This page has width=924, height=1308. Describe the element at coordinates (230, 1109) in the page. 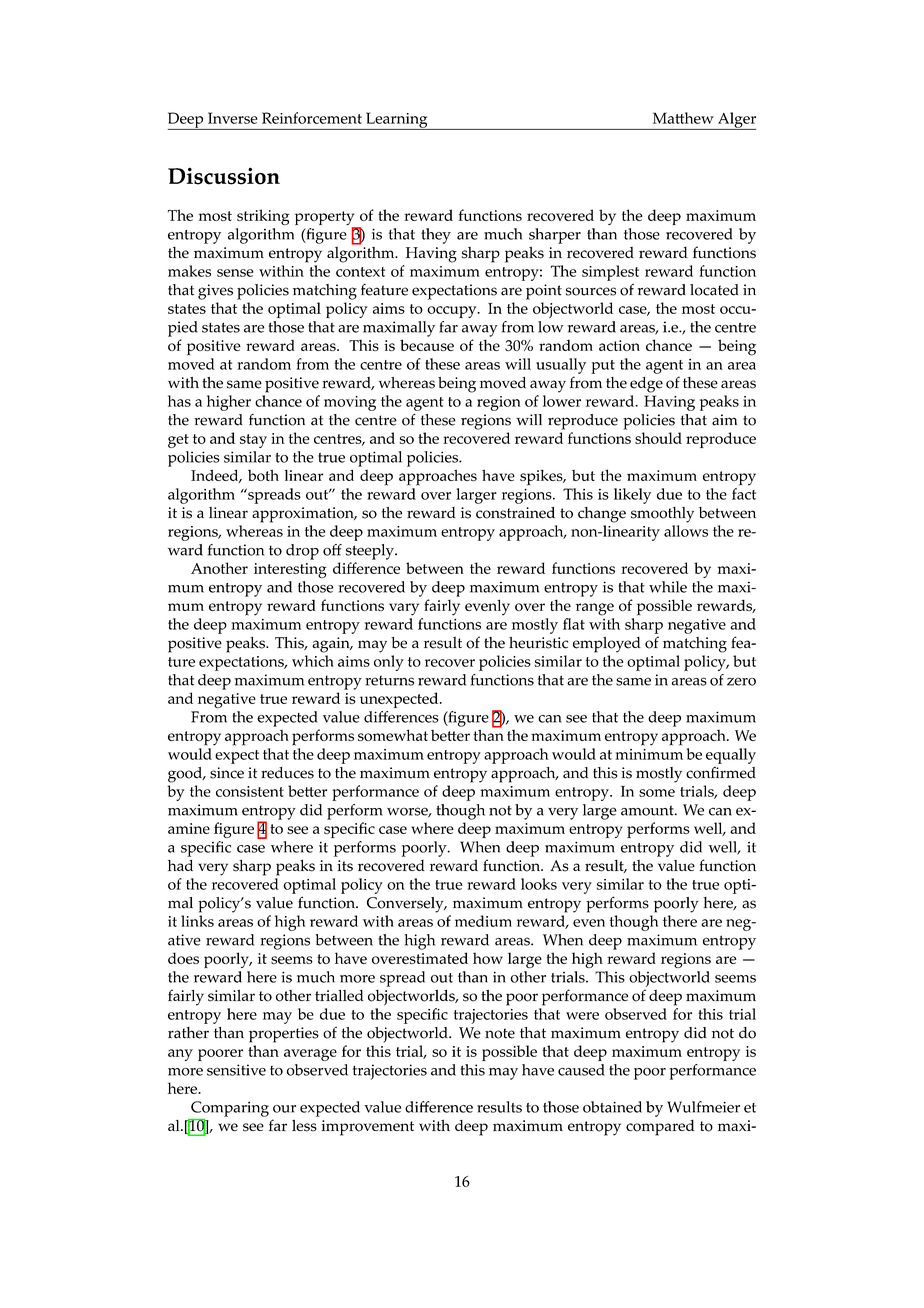

I see `Comparing` at that location.
